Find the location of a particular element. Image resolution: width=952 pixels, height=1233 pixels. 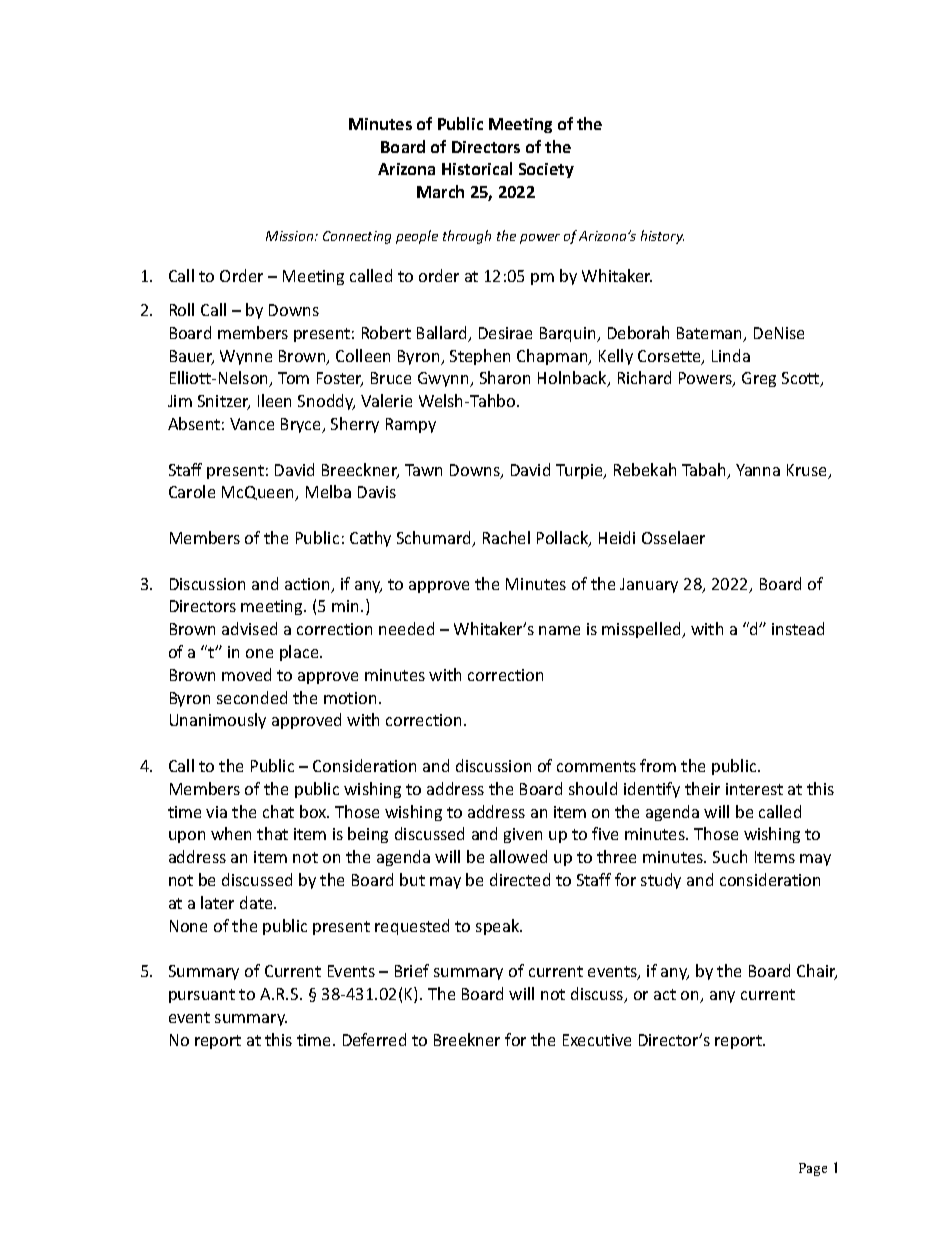

Rachel is located at coordinates (506, 537).
